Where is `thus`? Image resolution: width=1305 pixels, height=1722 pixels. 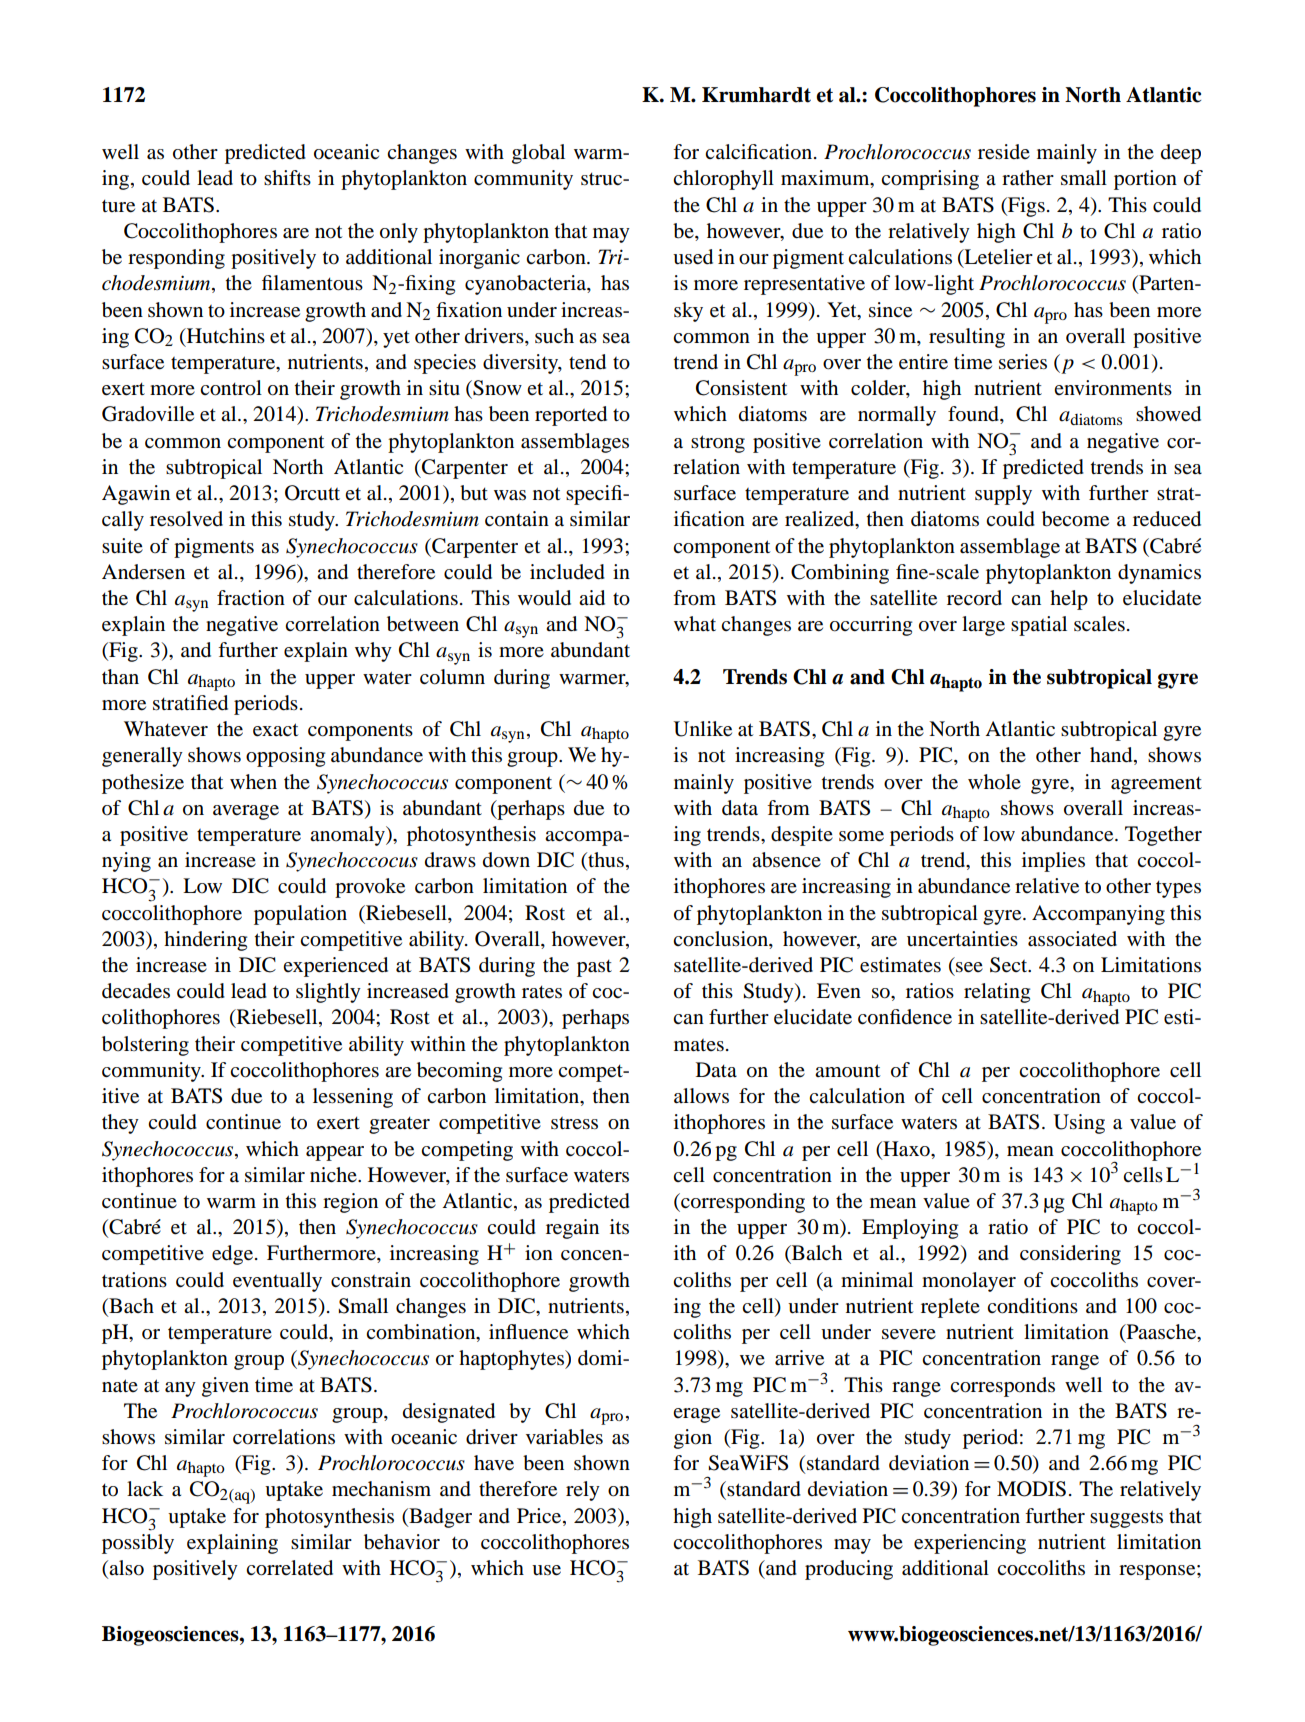
thus is located at coordinates (605, 861).
